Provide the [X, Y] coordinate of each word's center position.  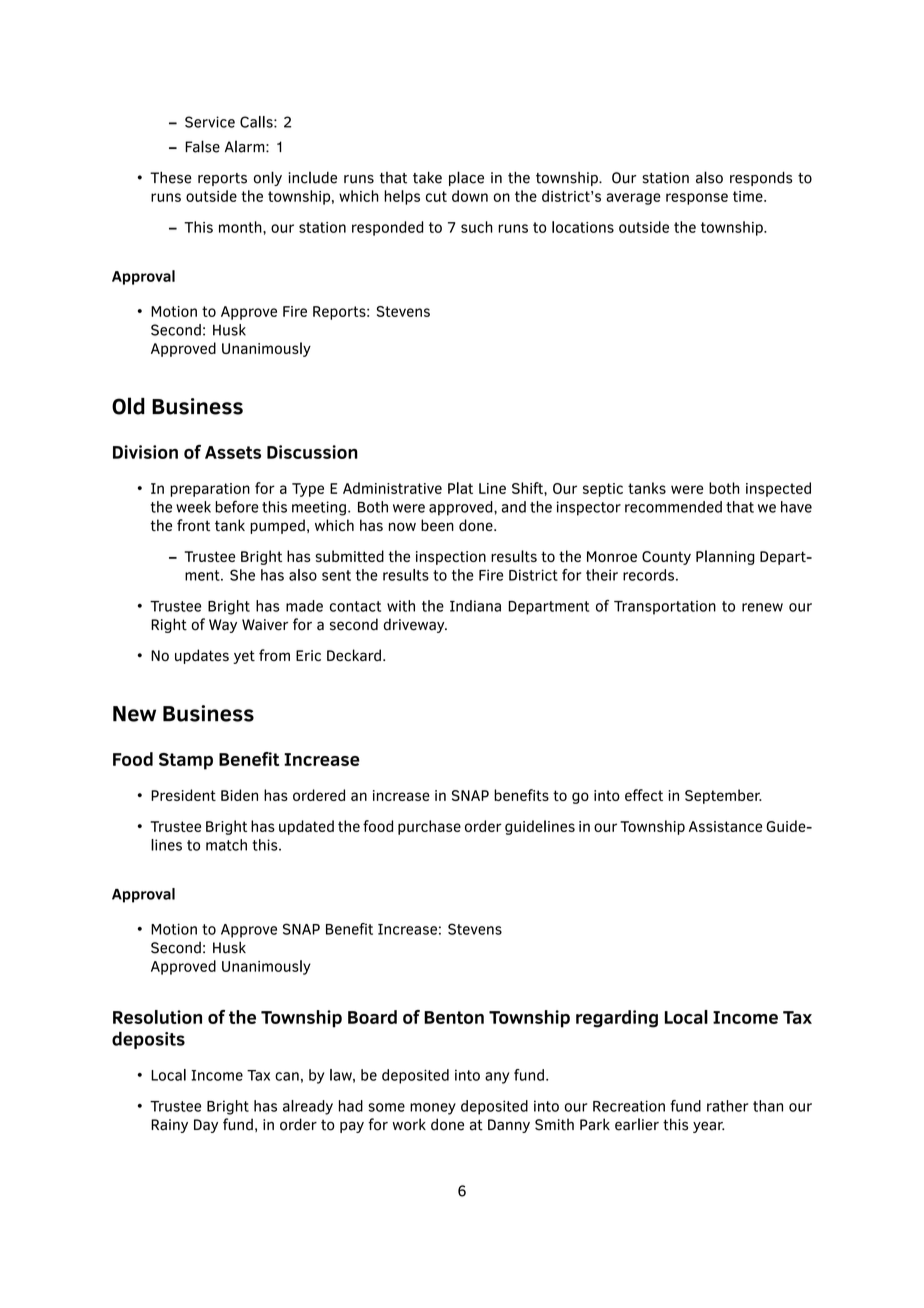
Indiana [475, 606]
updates [202, 656]
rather [727, 1106]
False [202, 146]
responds [761, 178]
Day [206, 1126]
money [433, 1109]
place [466, 178]
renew [762, 607]
